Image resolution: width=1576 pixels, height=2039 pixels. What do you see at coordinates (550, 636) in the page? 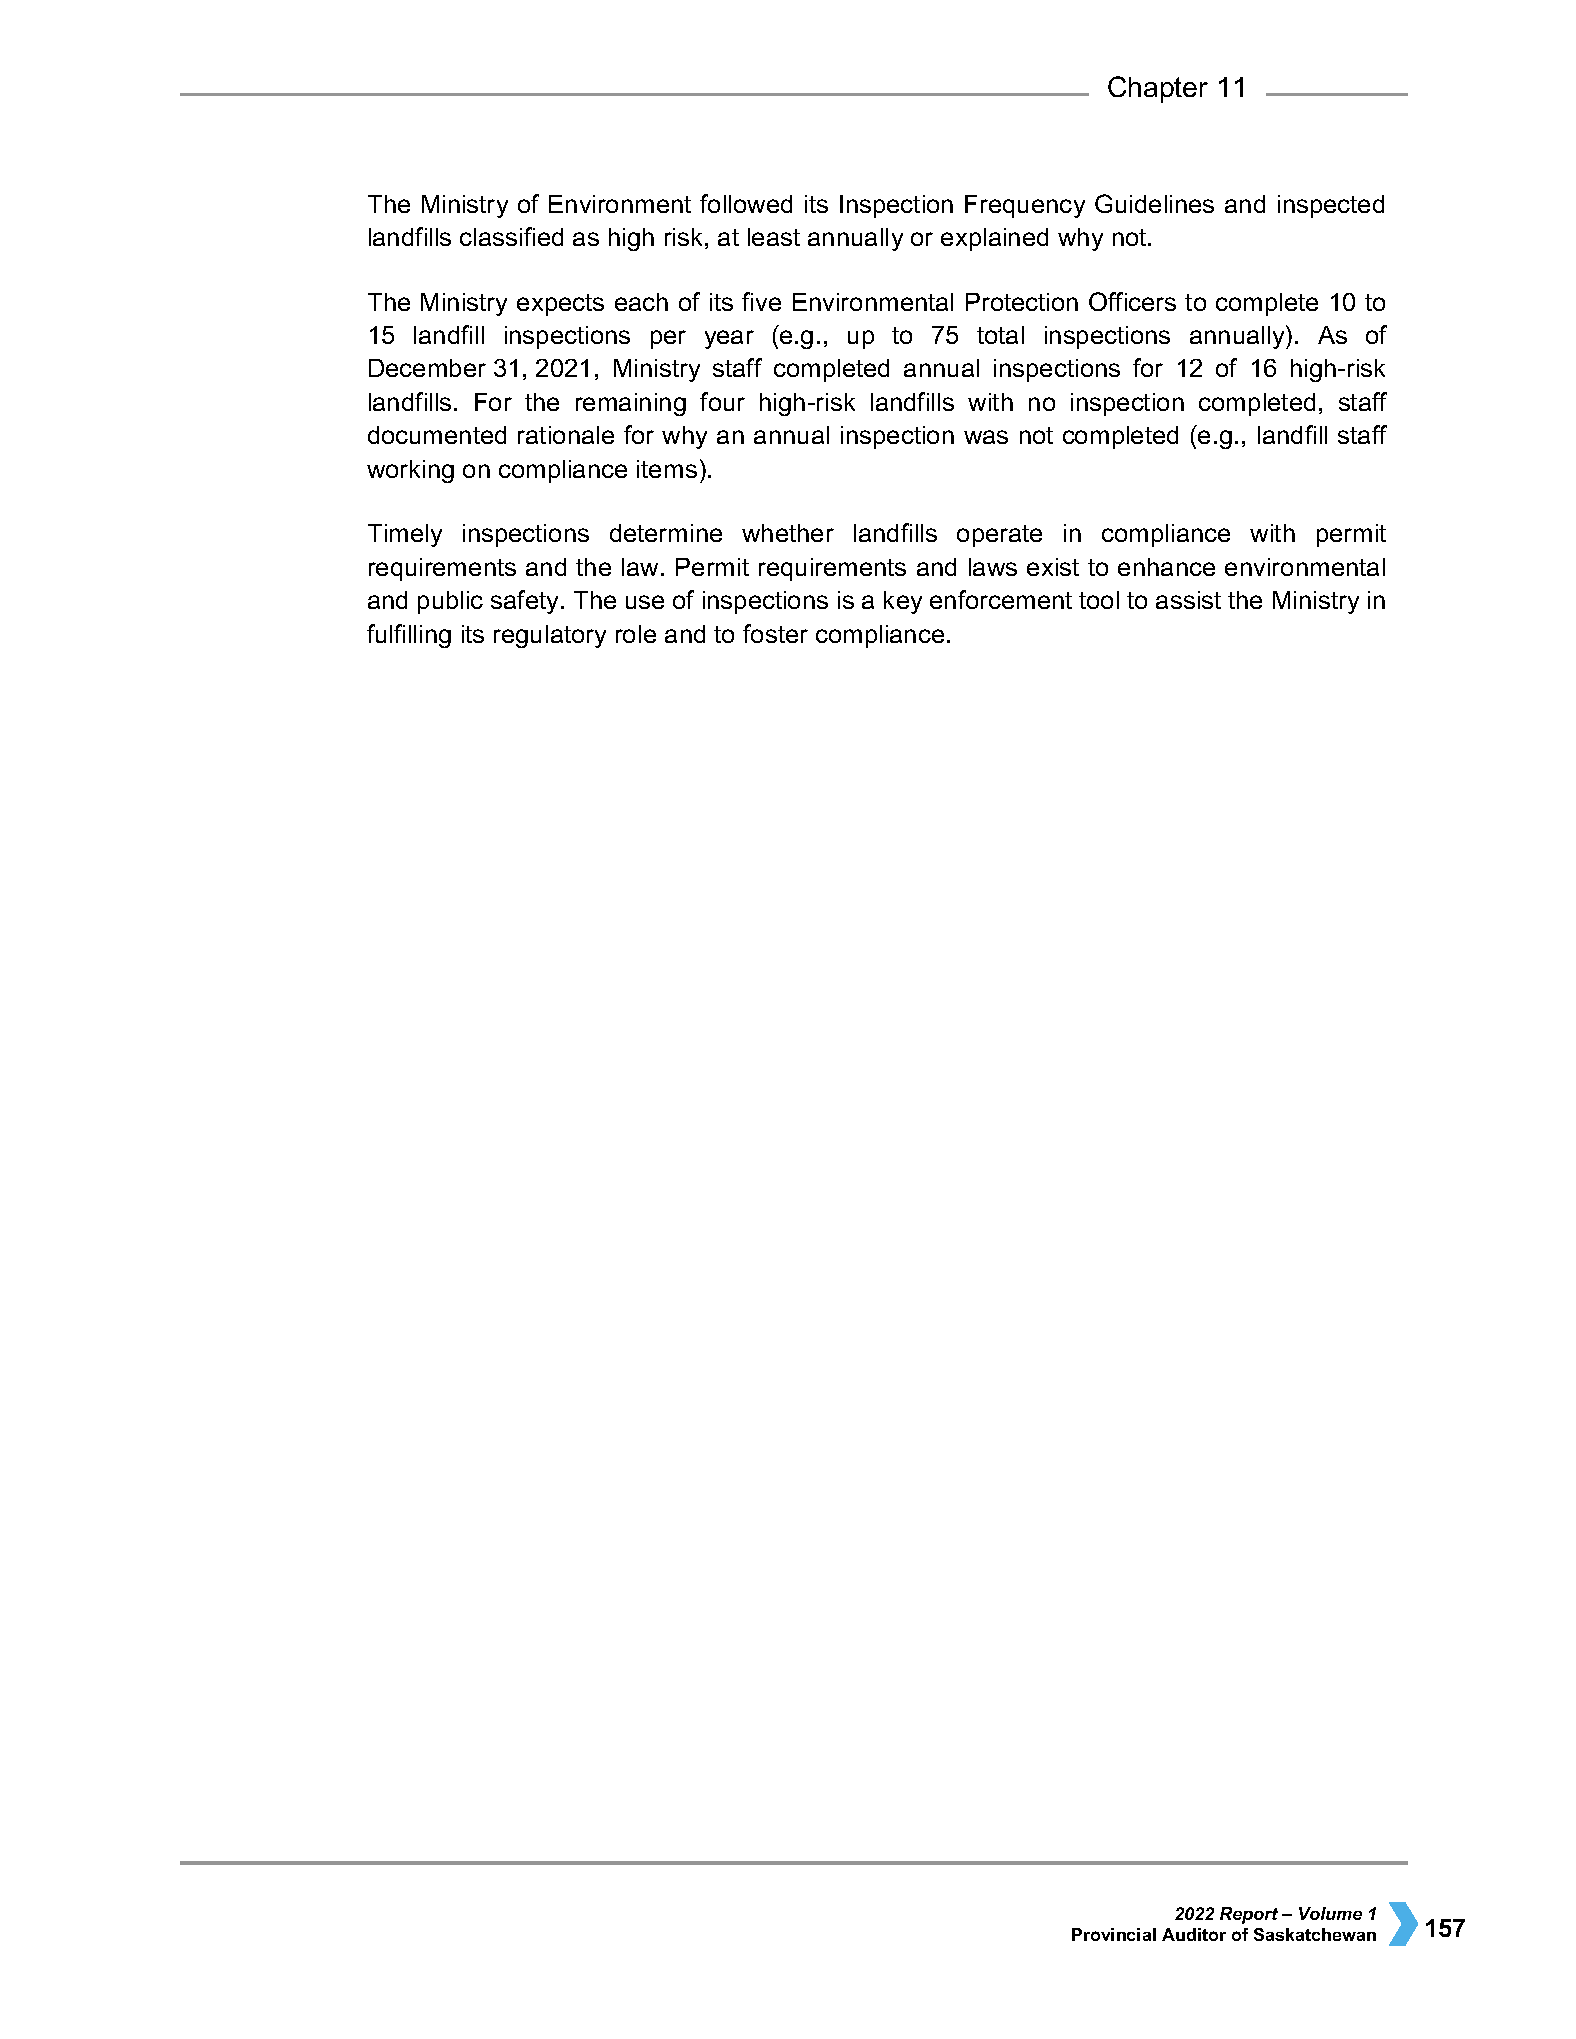
I see `regulatory` at bounding box center [550, 636].
